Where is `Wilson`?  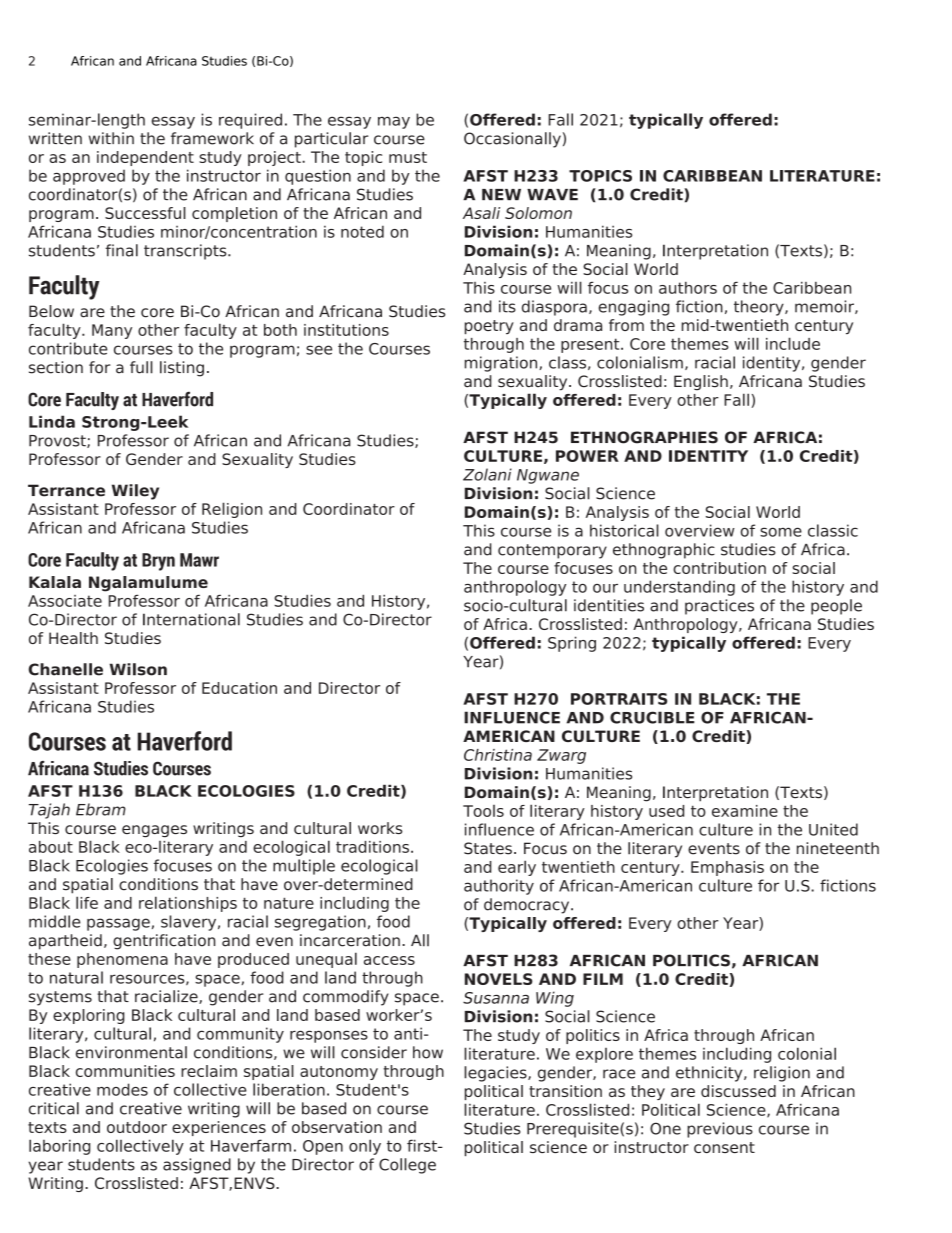 Wilson is located at coordinates (138, 669).
